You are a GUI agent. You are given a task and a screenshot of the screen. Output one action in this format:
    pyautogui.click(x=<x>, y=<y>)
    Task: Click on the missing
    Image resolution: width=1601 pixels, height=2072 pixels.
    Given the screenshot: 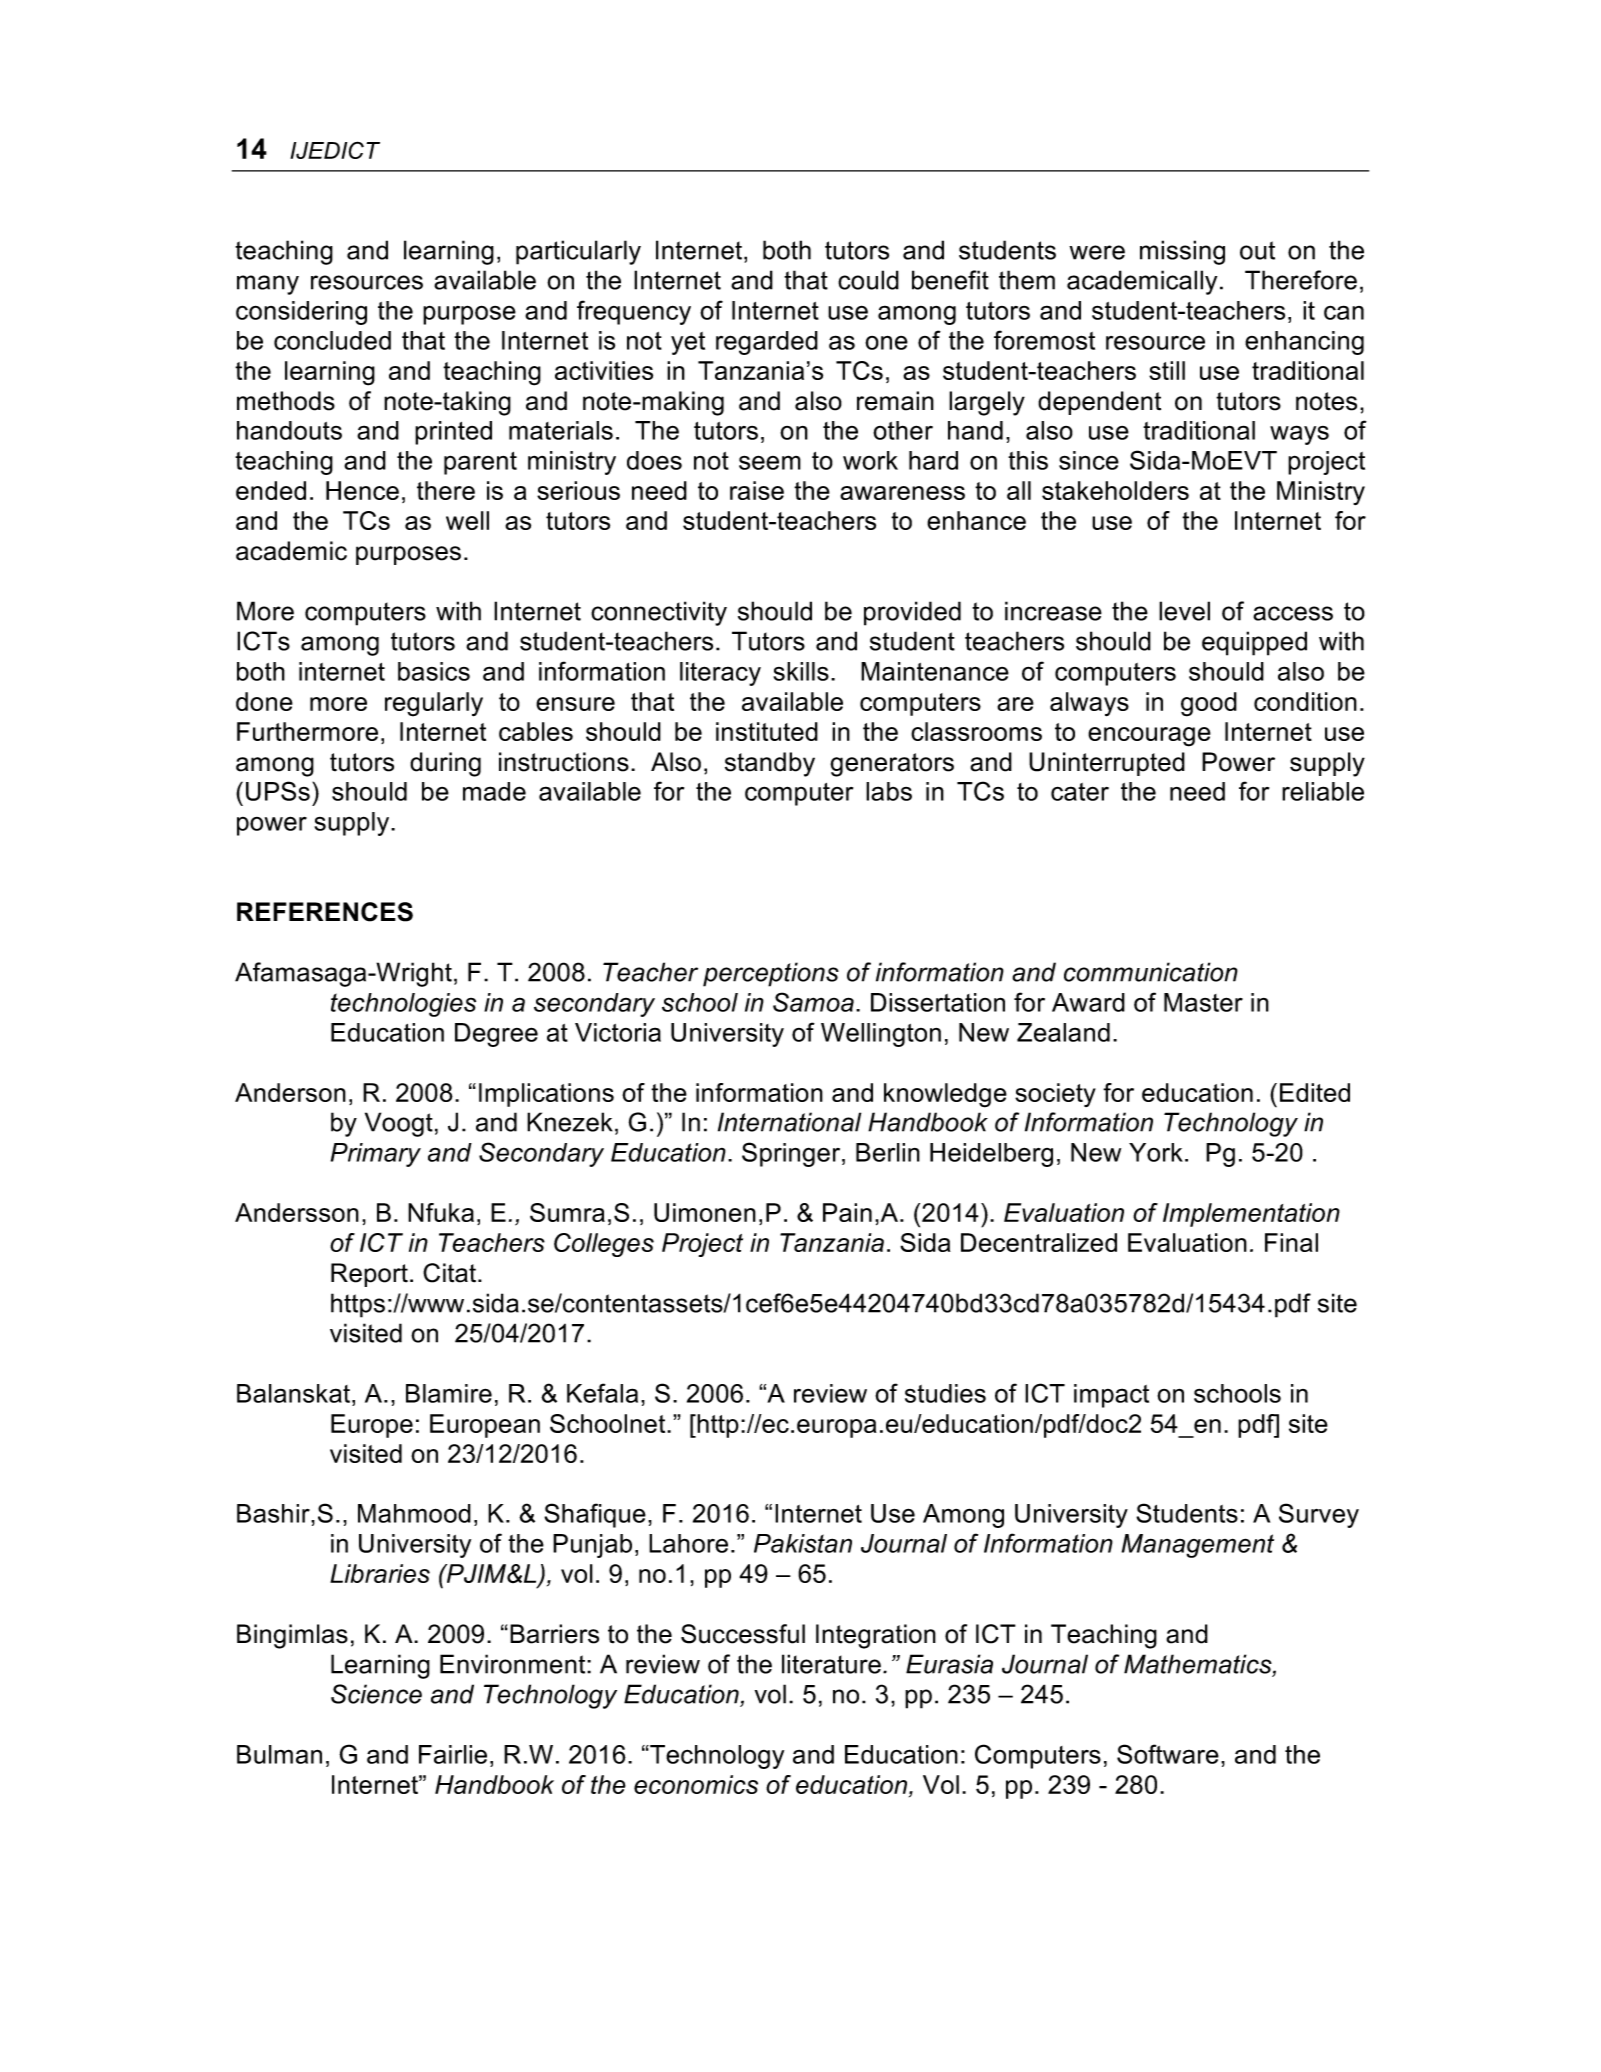 What is the action you would take?
    pyautogui.click(x=1182, y=252)
